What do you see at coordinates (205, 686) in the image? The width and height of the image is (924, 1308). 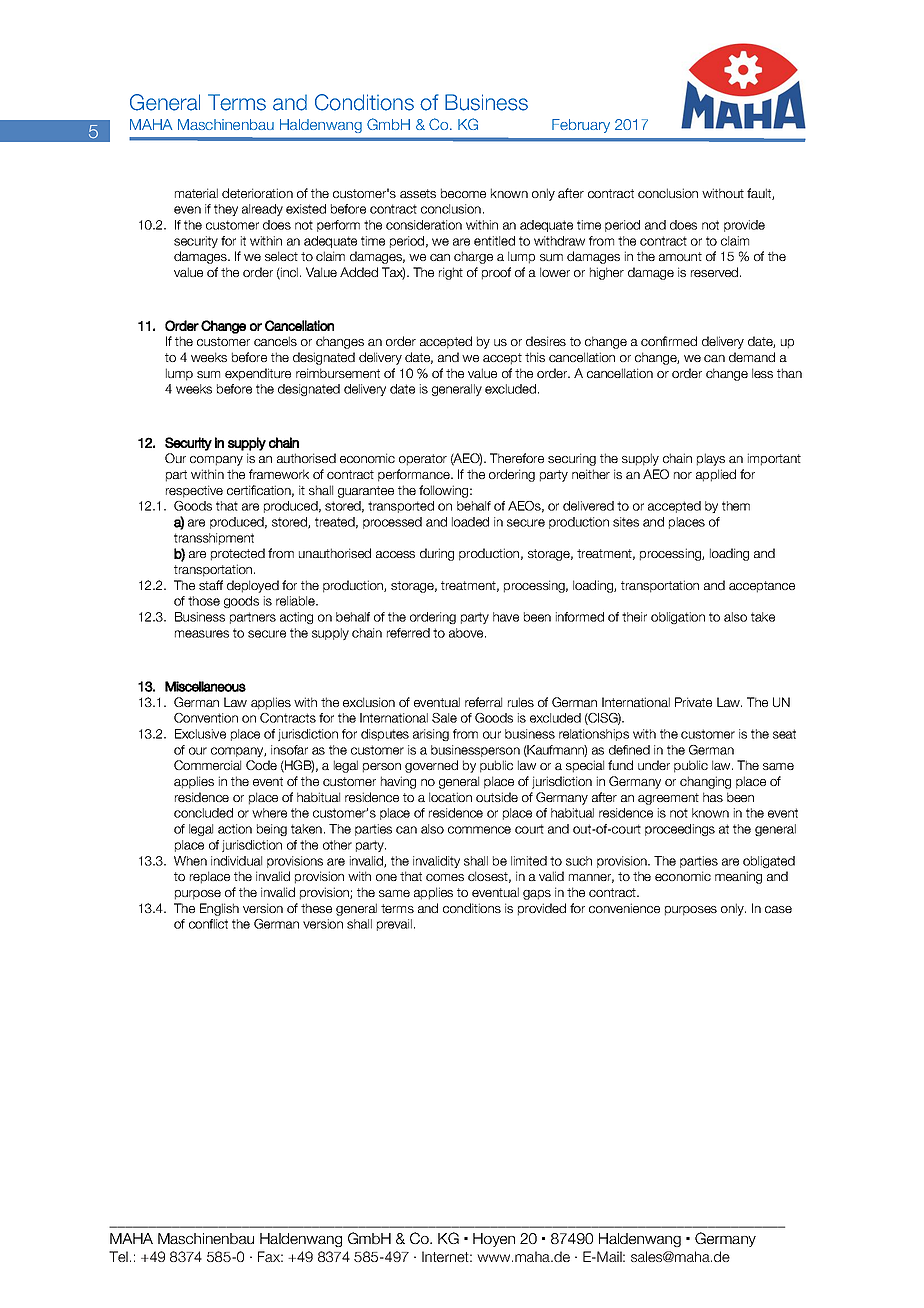 I see `Miscellaneous` at bounding box center [205, 686].
